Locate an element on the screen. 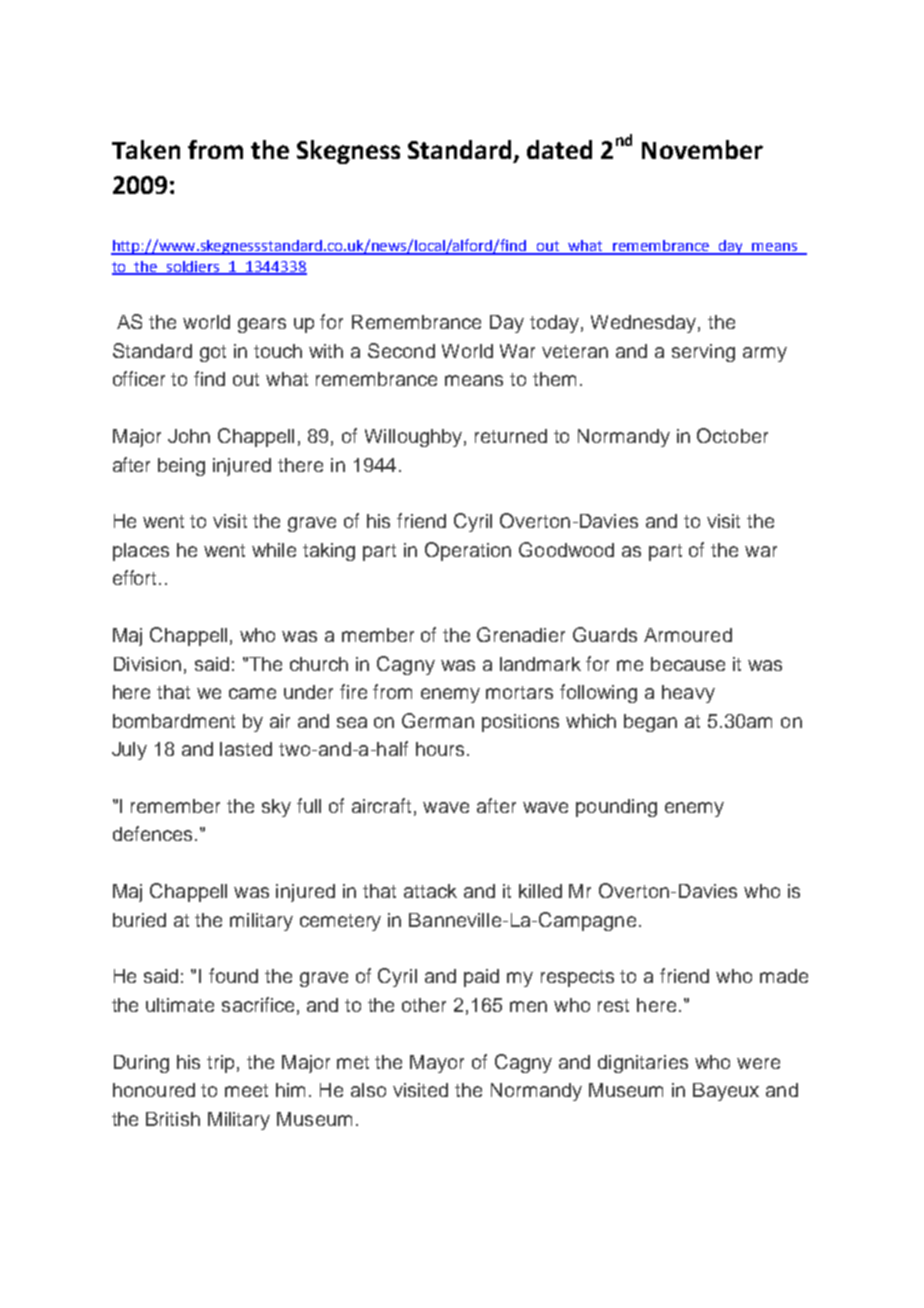  pounding is located at coordinates (616, 808).
